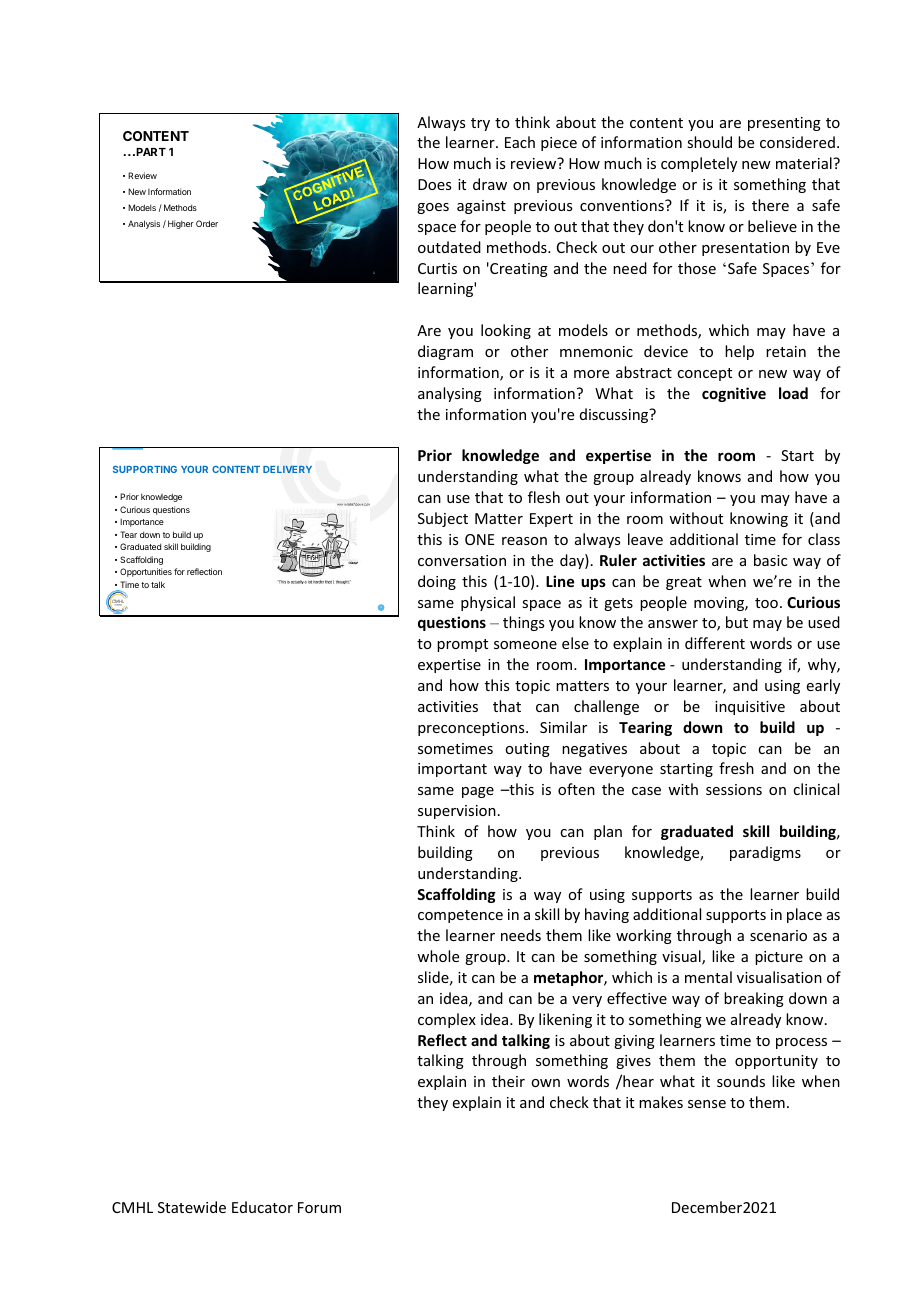 The width and height of the image is (924, 1308). I want to click on page, so click(478, 792).
